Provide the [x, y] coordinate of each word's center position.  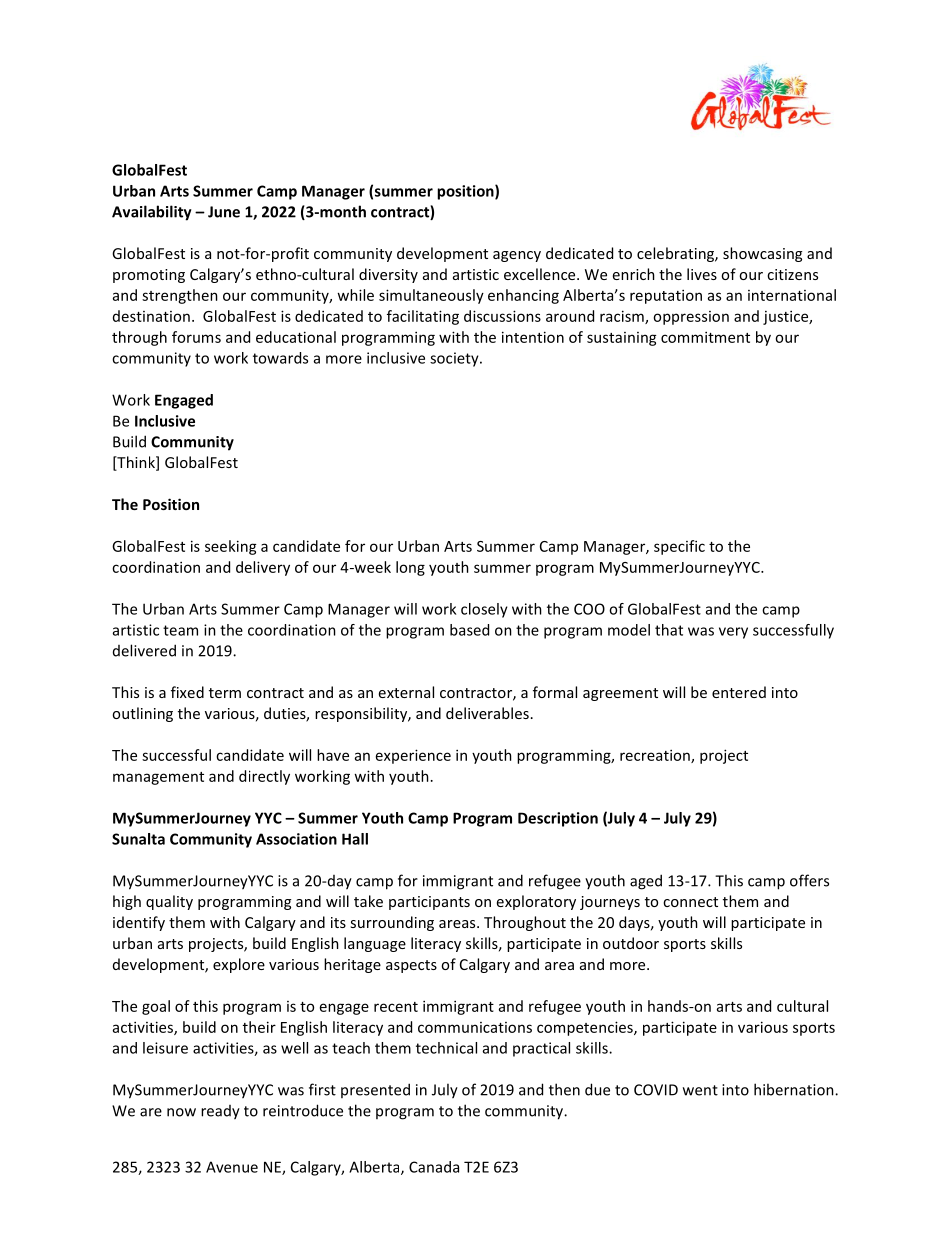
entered [739, 692]
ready [220, 1112]
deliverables [487, 713]
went [700, 1090]
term [225, 693]
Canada [434, 1167]
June [224, 212]
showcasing [762, 254]
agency [517, 256]
